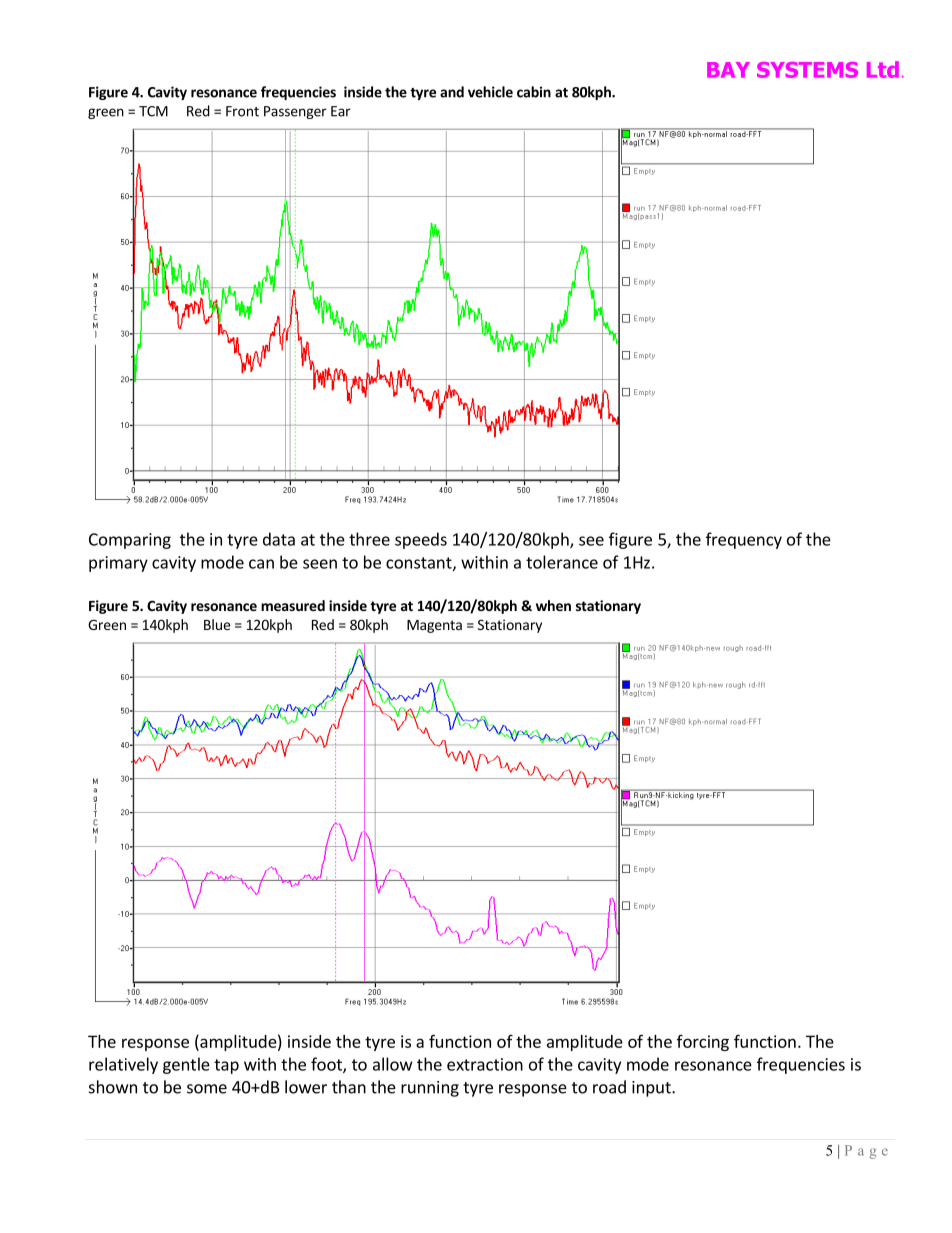  What do you see at coordinates (434, 626) in the screenshot?
I see `Magenta` at bounding box center [434, 626].
